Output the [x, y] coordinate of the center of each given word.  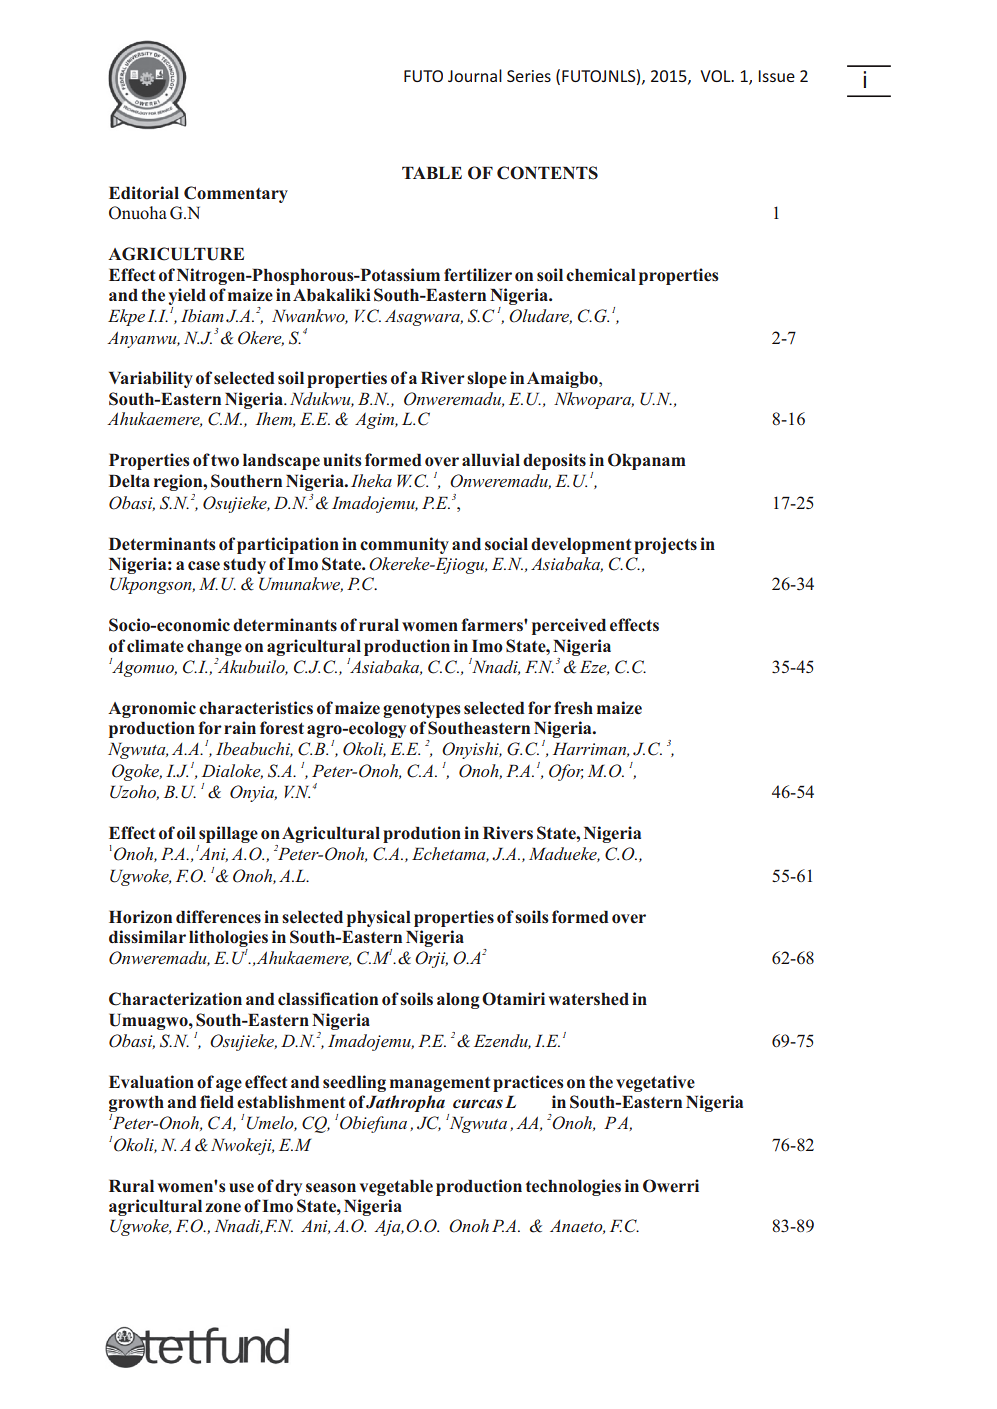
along [458, 1000]
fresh [573, 708]
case [204, 566]
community [404, 545]
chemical [601, 275]
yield [187, 296]
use [241, 1188]
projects [665, 545]
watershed [588, 999]
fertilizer [478, 275]
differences [218, 917]
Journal [475, 75]
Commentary [236, 194]
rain [240, 727]
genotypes [422, 710]
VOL [716, 76]
